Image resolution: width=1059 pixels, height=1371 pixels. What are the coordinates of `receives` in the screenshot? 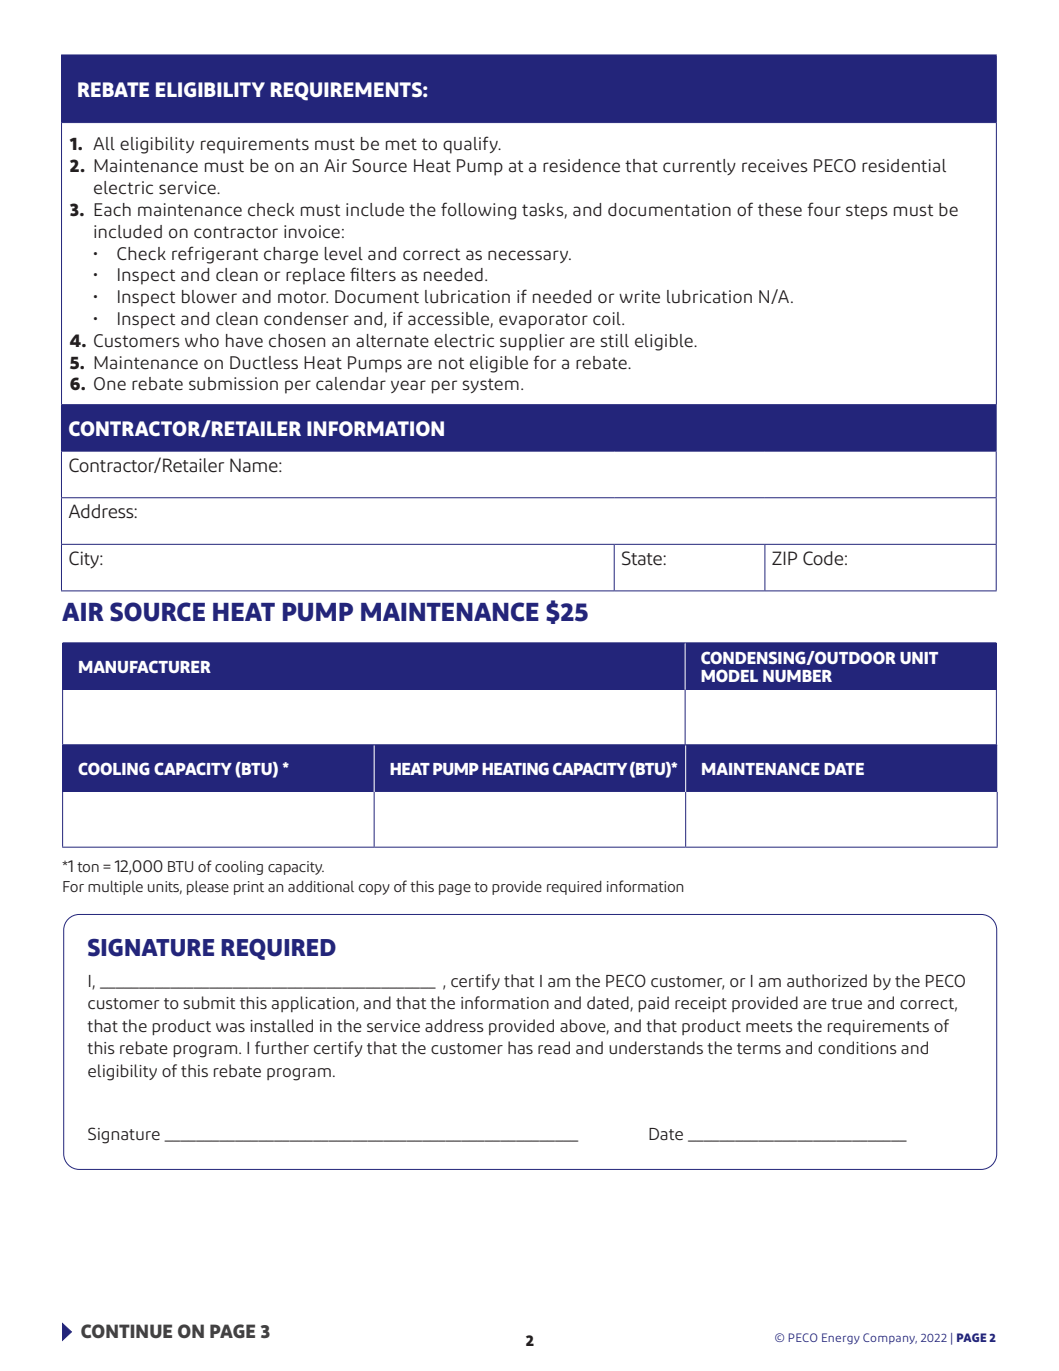 It's located at (775, 165).
